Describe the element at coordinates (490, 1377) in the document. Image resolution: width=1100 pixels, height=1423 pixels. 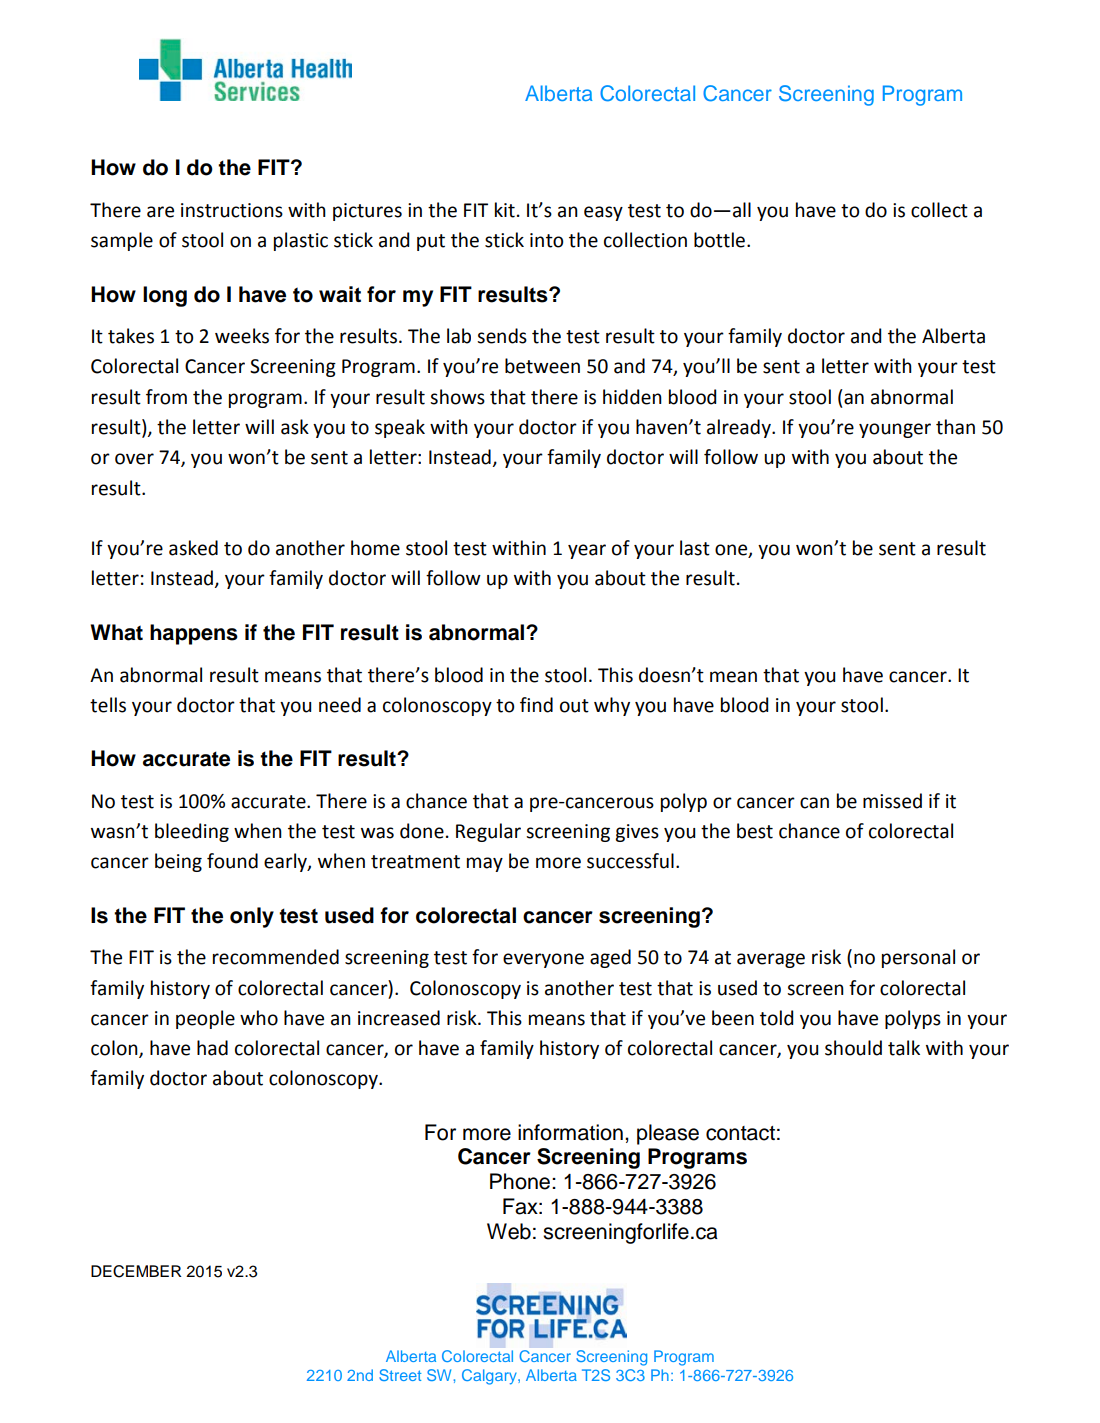
I see `Calgary` at that location.
